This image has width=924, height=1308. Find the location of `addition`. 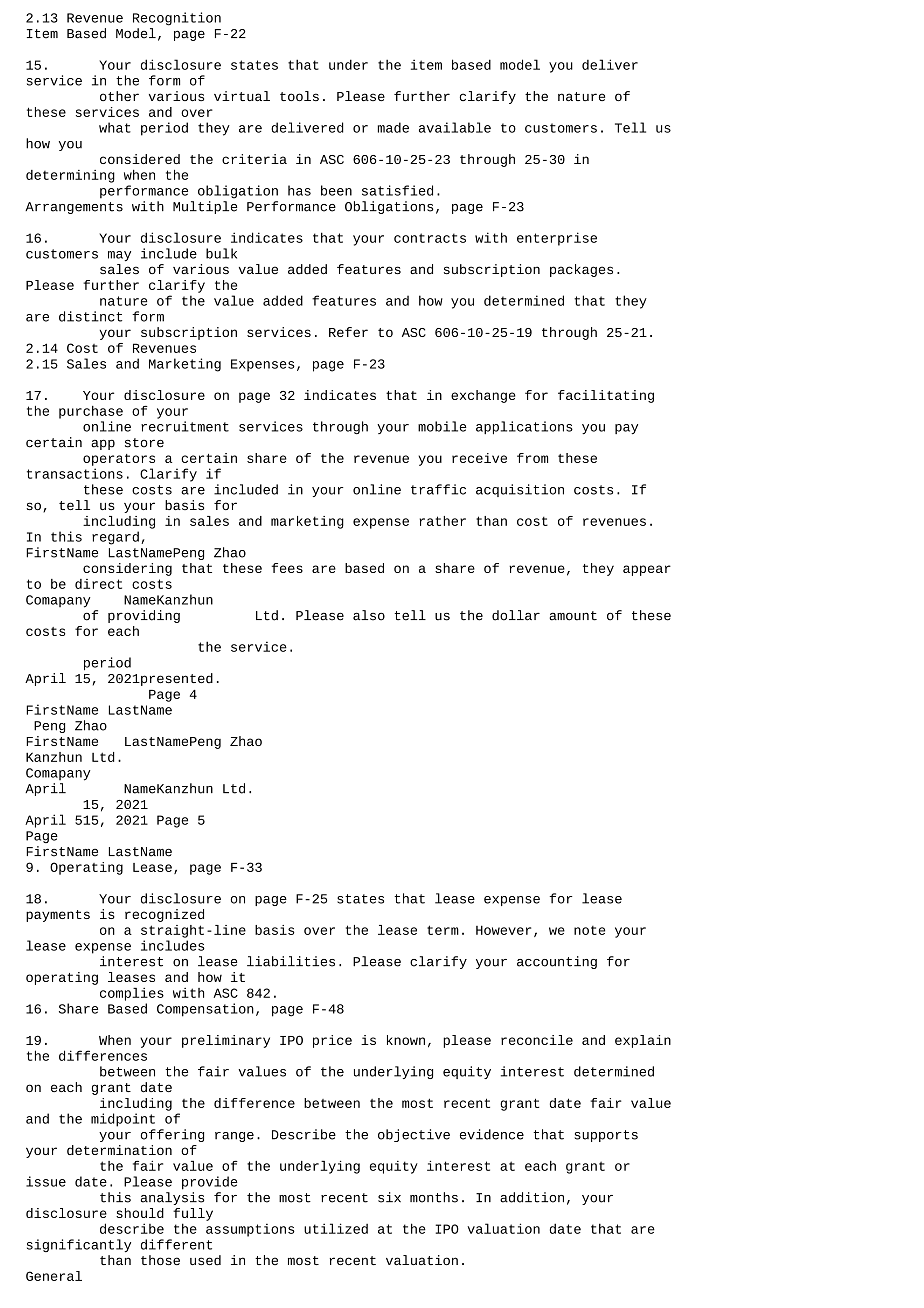

addition is located at coordinates (532, 1197).
